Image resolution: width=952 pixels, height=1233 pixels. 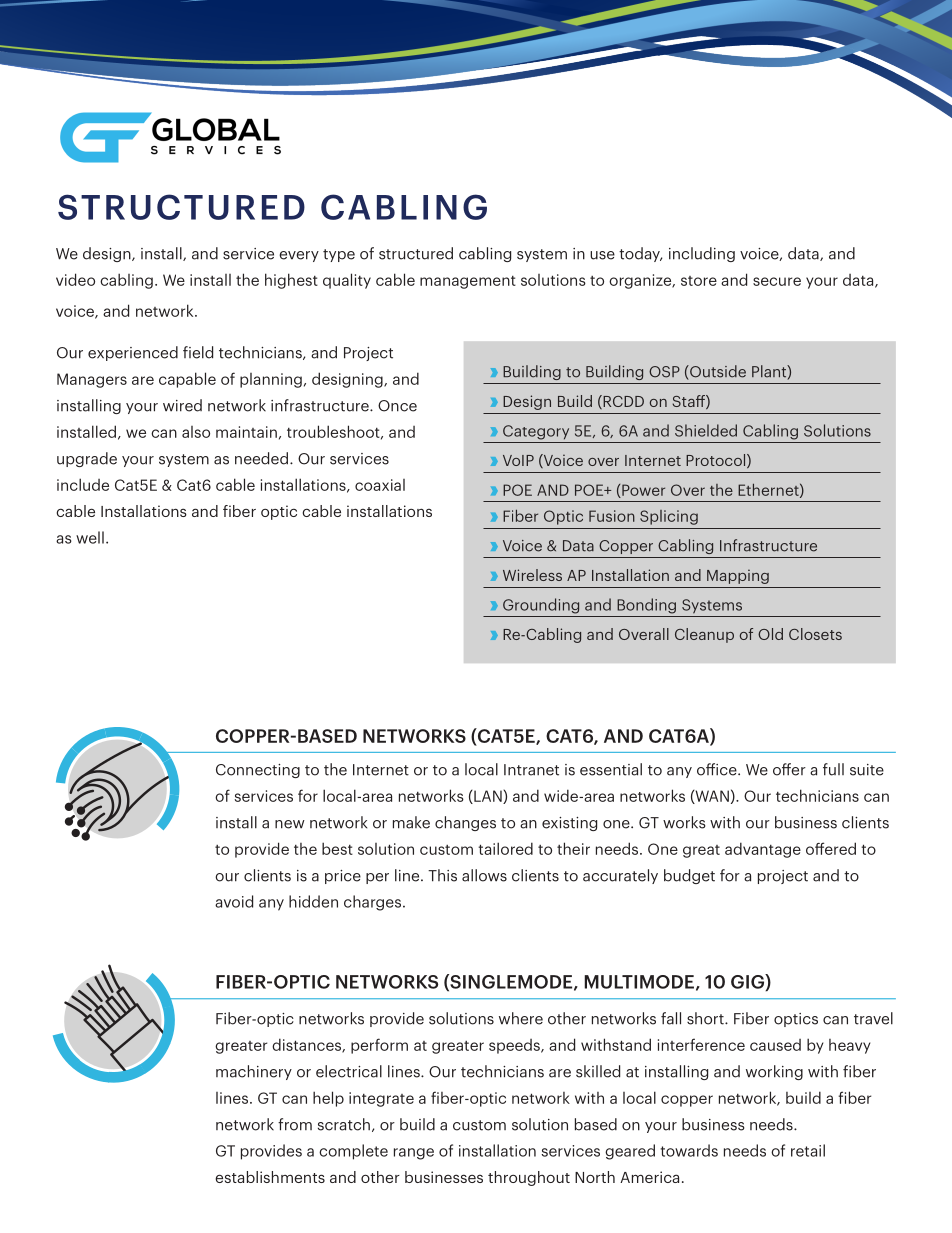 I want to click on management, so click(x=468, y=282).
